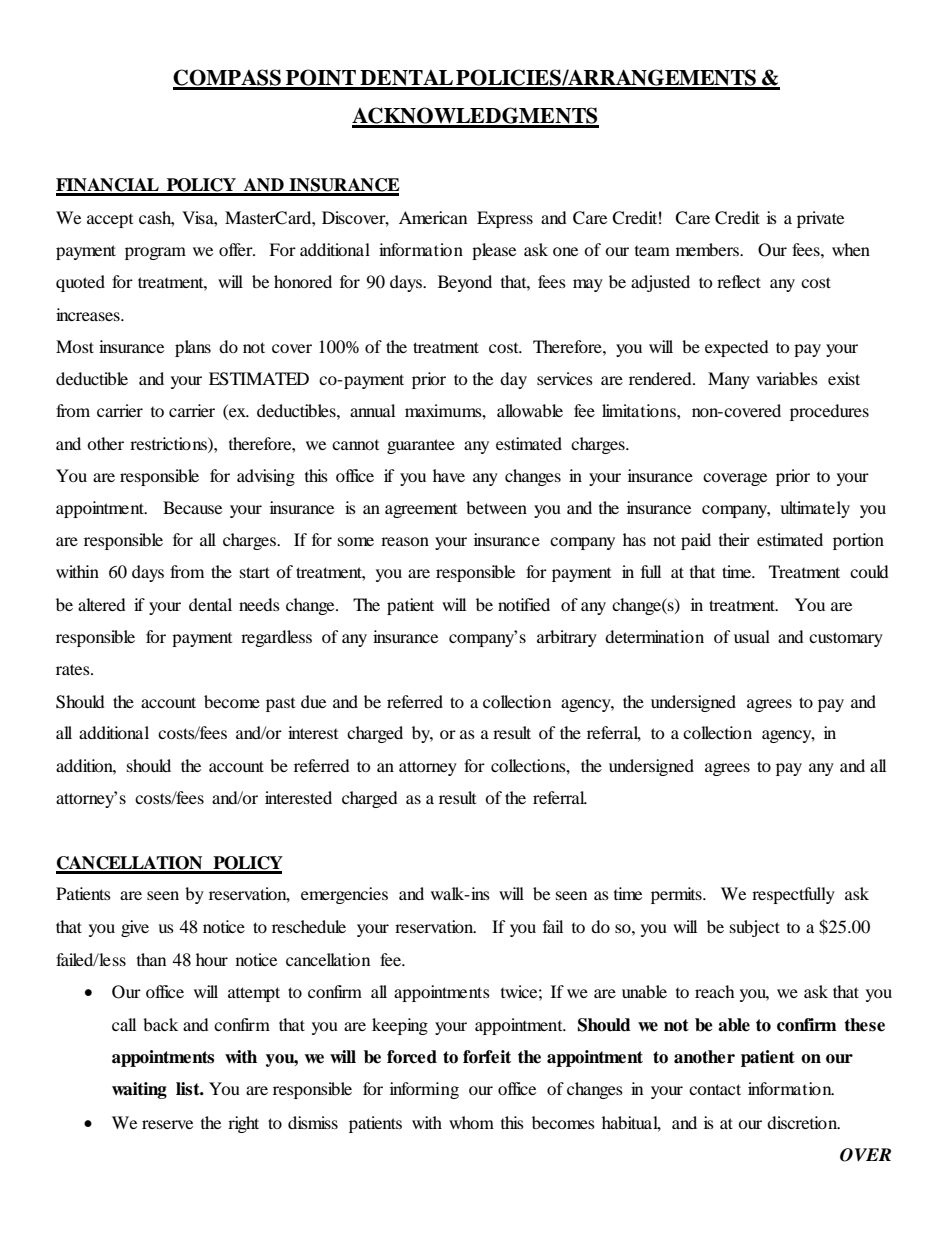 The image size is (952, 1233). What do you see at coordinates (135, 928) in the image?
I see `give` at bounding box center [135, 928].
